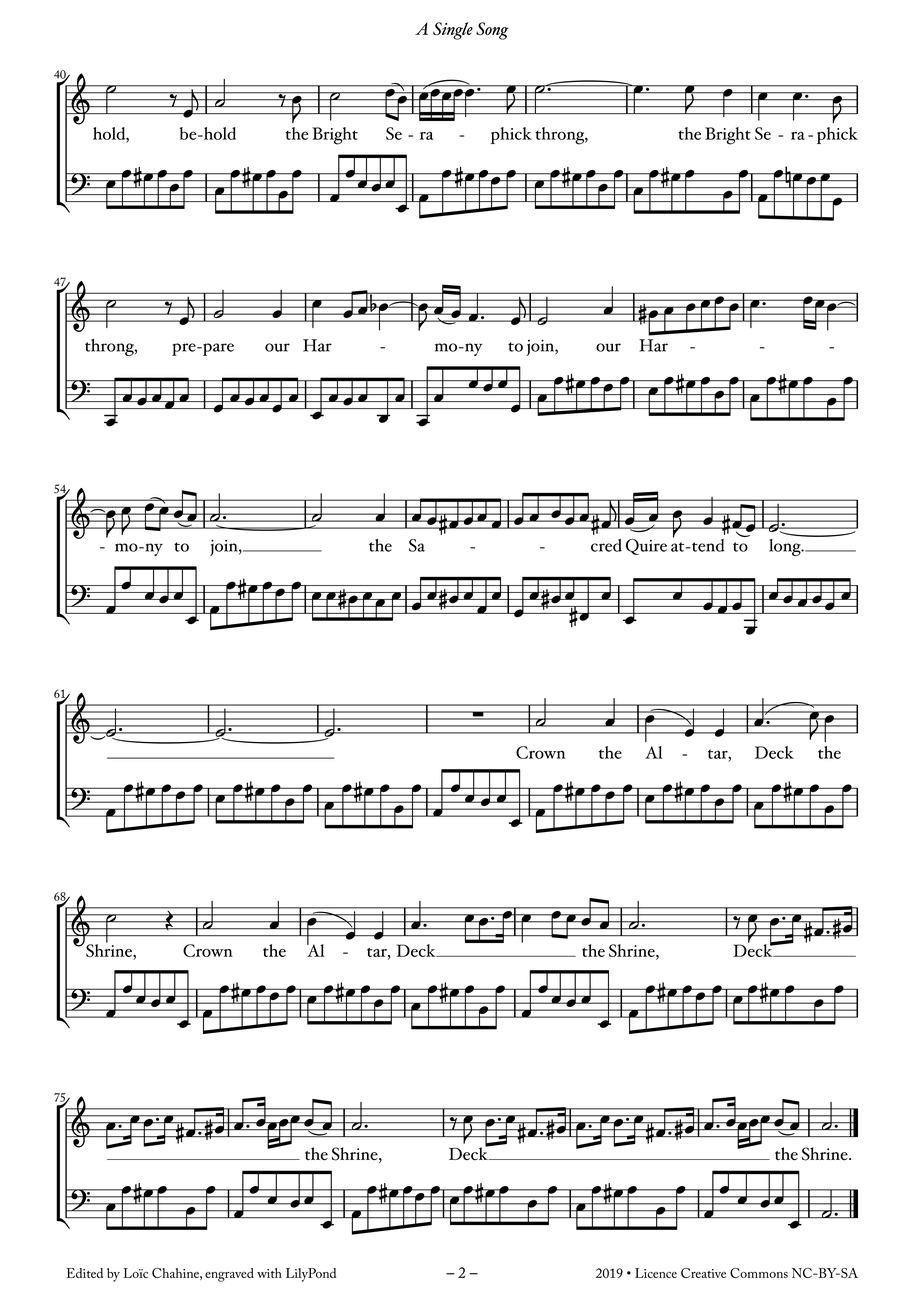 The height and width of the screenshot is (1308, 924). Describe the element at coordinates (646, 547) in the screenshot. I see `Quire` at that location.
